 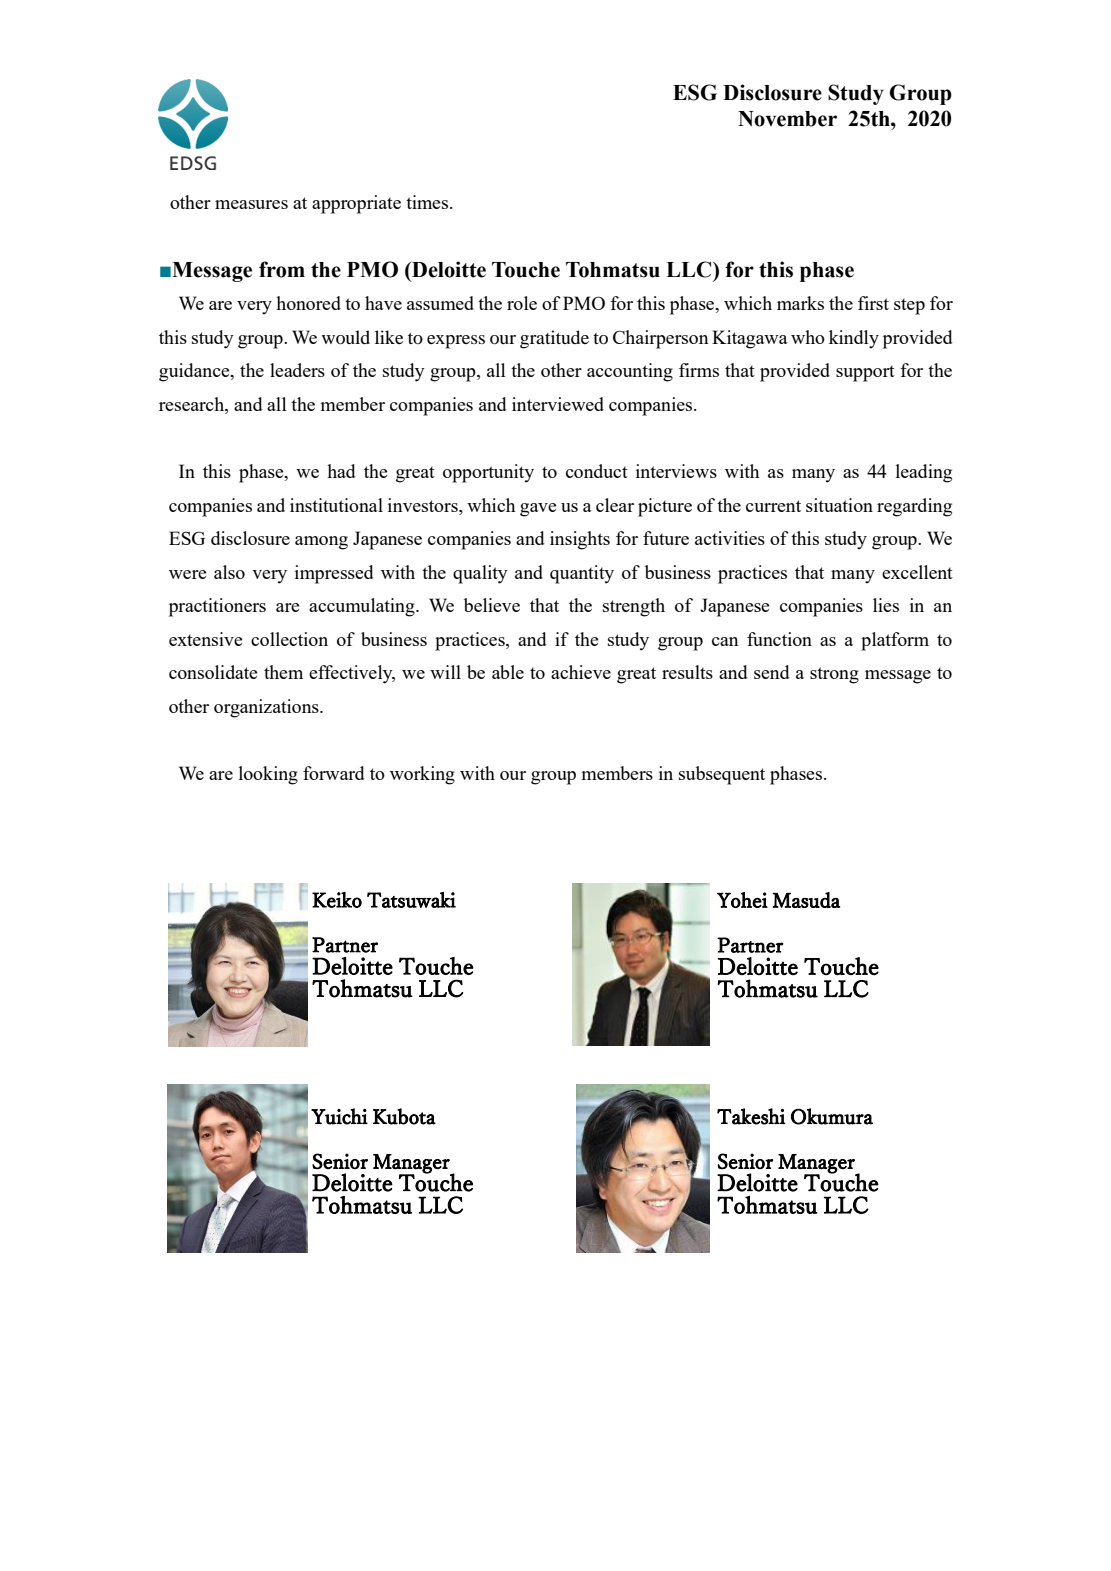 What do you see at coordinates (404, 1116) in the screenshot?
I see `Kubota` at bounding box center [404, 1116].
